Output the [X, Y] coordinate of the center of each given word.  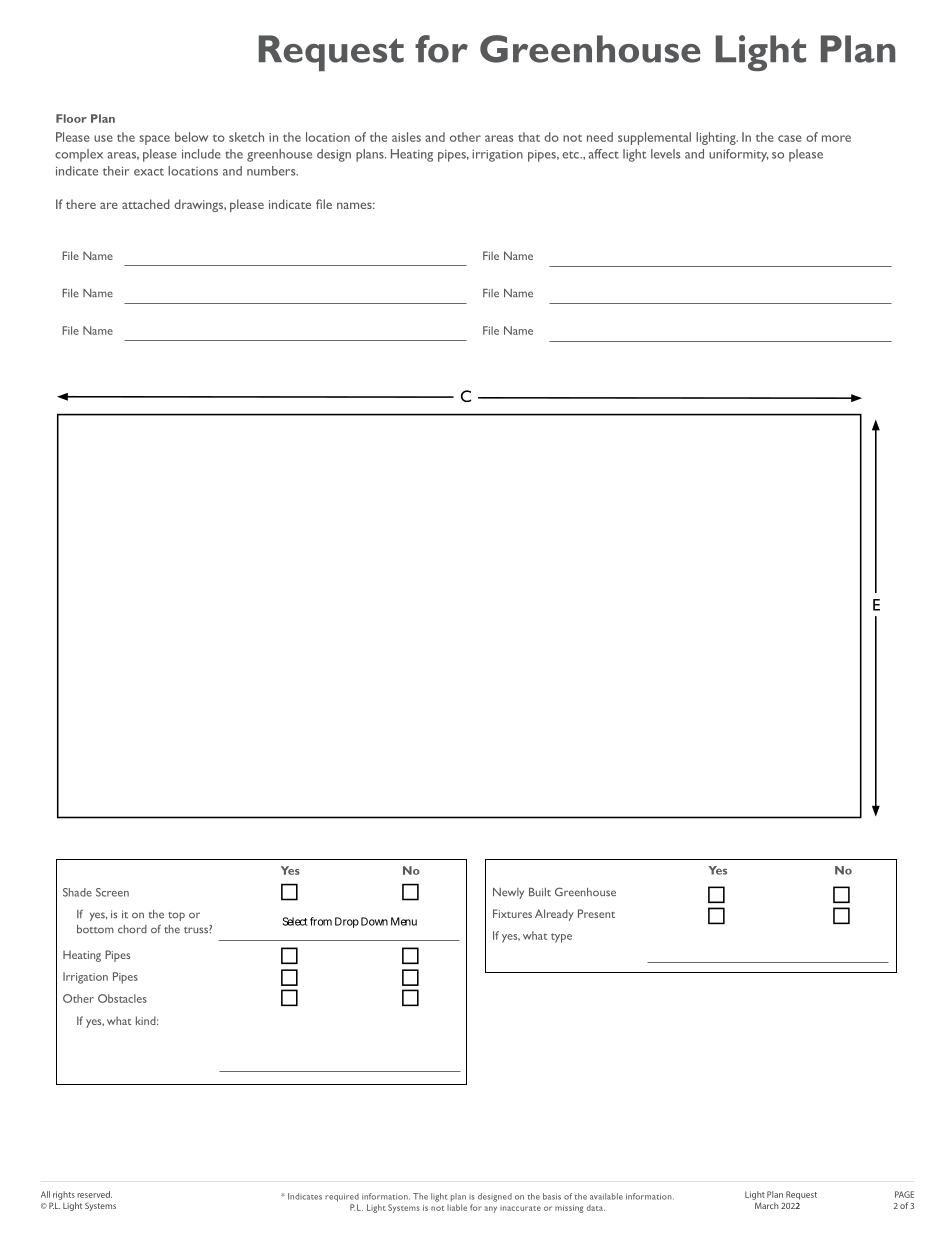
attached [146, 204]
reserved [94, 1194]
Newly [508, 893]
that [529, 137]
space [154, 140]
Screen [112, 892]
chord [132, 929]
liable [457, 1207]
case [790, 138]
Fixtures [512, 913]
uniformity [738, 155]
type [561, 938]
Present [596, 913]
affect [604, 154]
